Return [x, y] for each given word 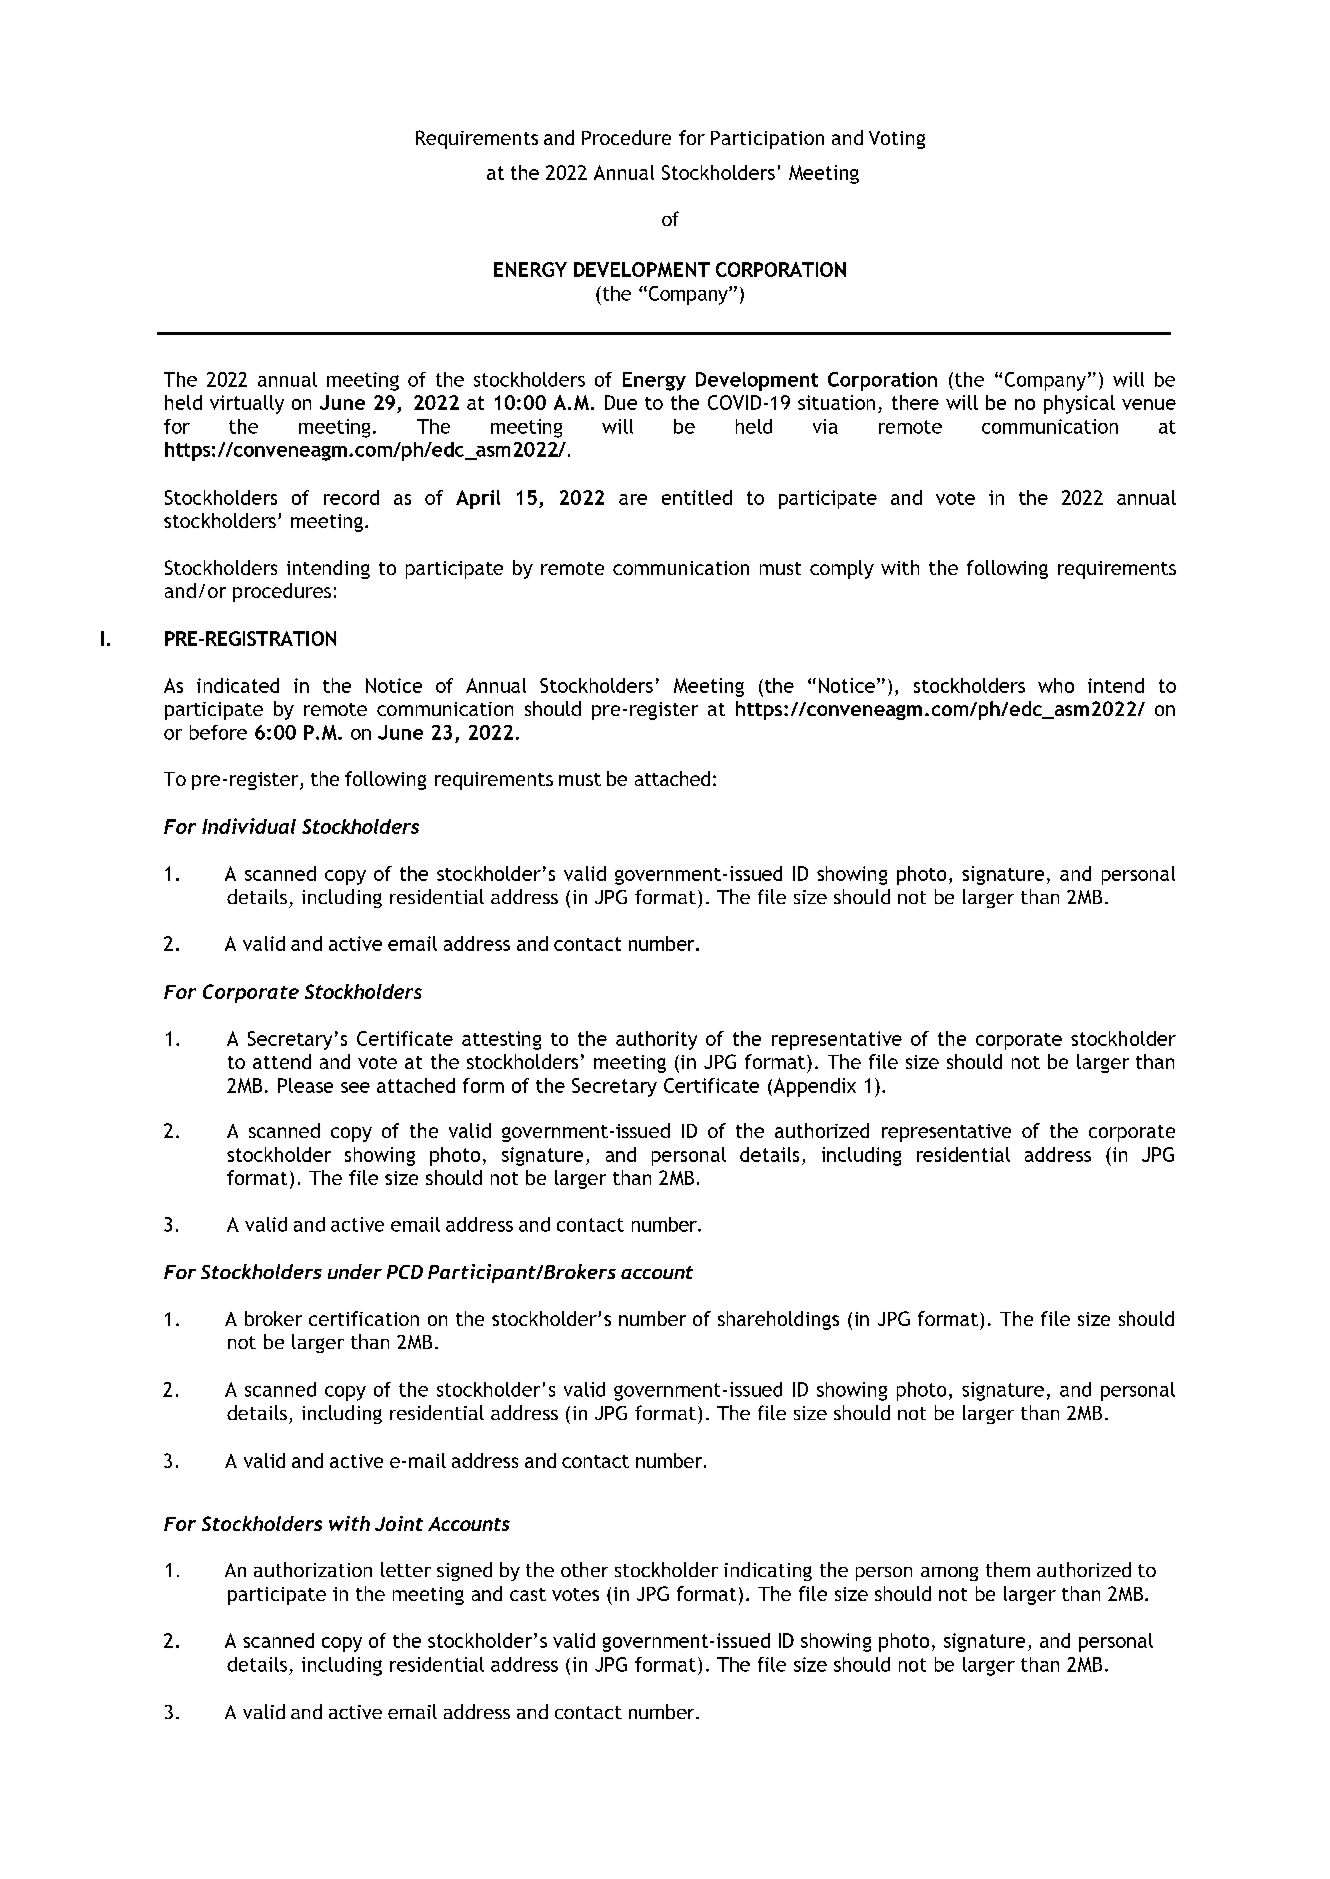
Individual [249, 826]
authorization [313, 1569]
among [949, 1574]
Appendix [813, 1087]
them [1008, 1569]
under [355, 1271]
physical [1079, 404]
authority [656, 1040]
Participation [767, 140]
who [1056, 685]
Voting [897, 140]
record [351, 497]
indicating [768, 1571]
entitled [697, 497]
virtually [247, 404]
